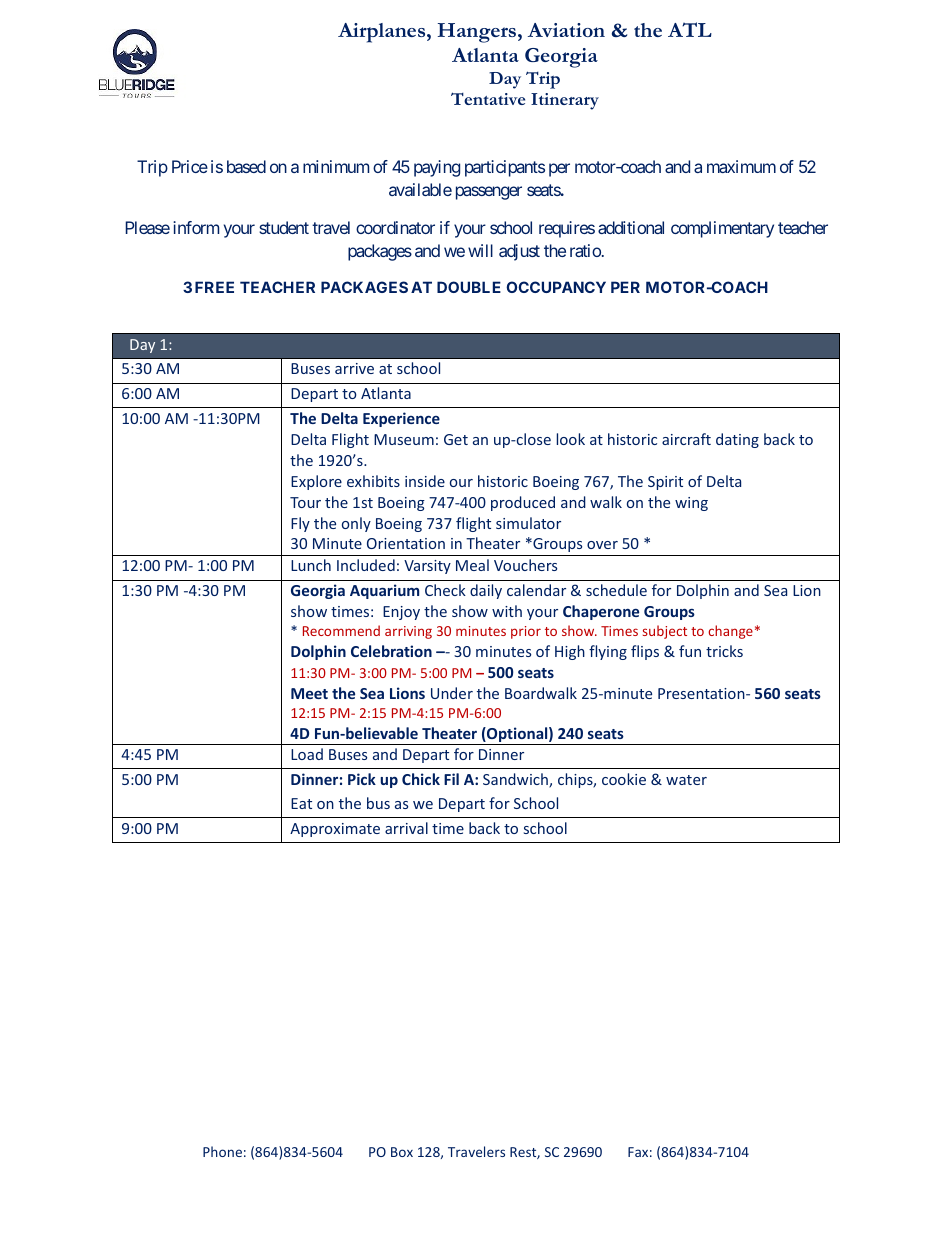  Describe the element at coordinates (665, 632) in the screenshot. I see `subject` at that location.
